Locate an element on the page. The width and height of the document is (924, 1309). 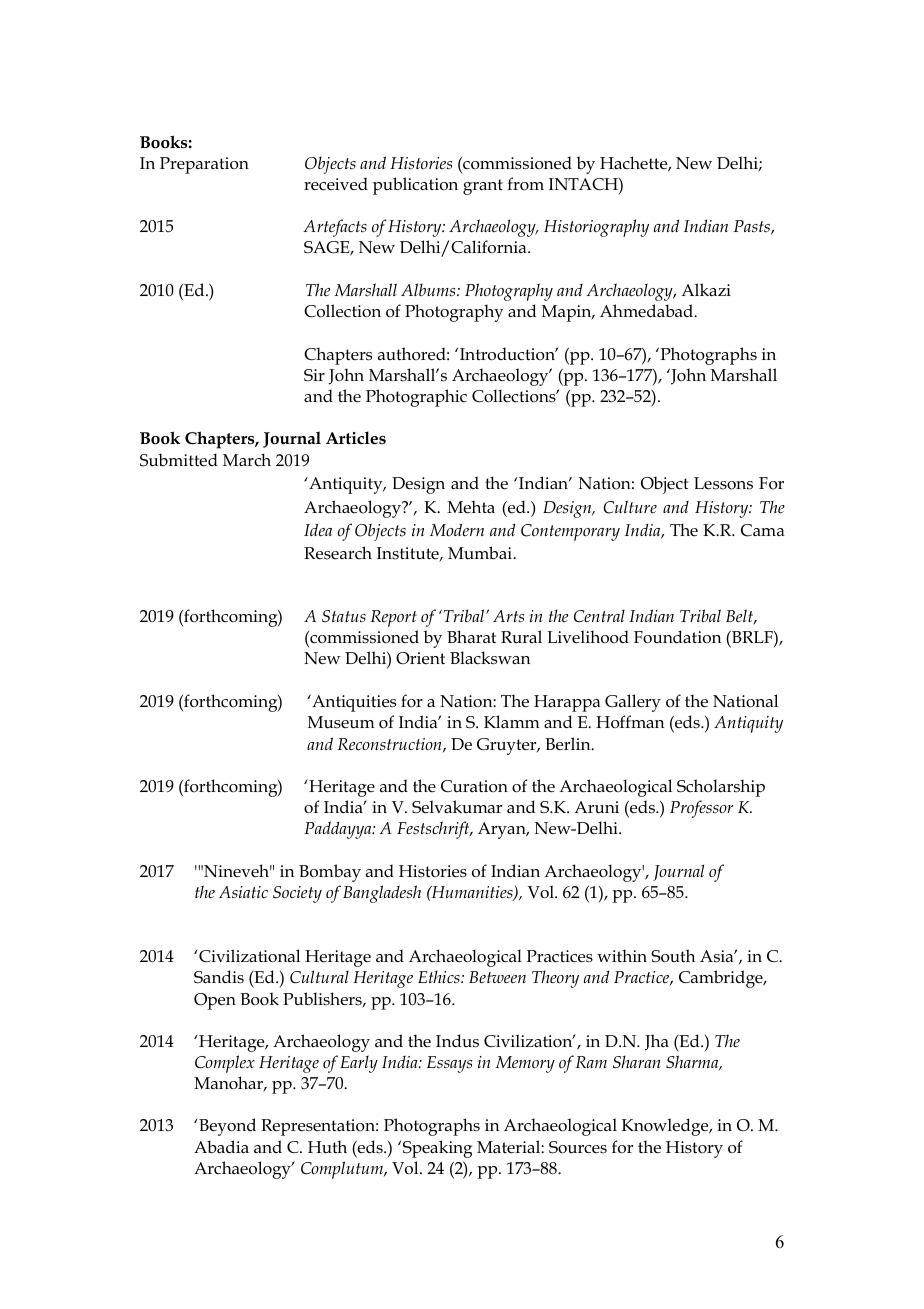
Museum is located at coordinates (341, 722).
